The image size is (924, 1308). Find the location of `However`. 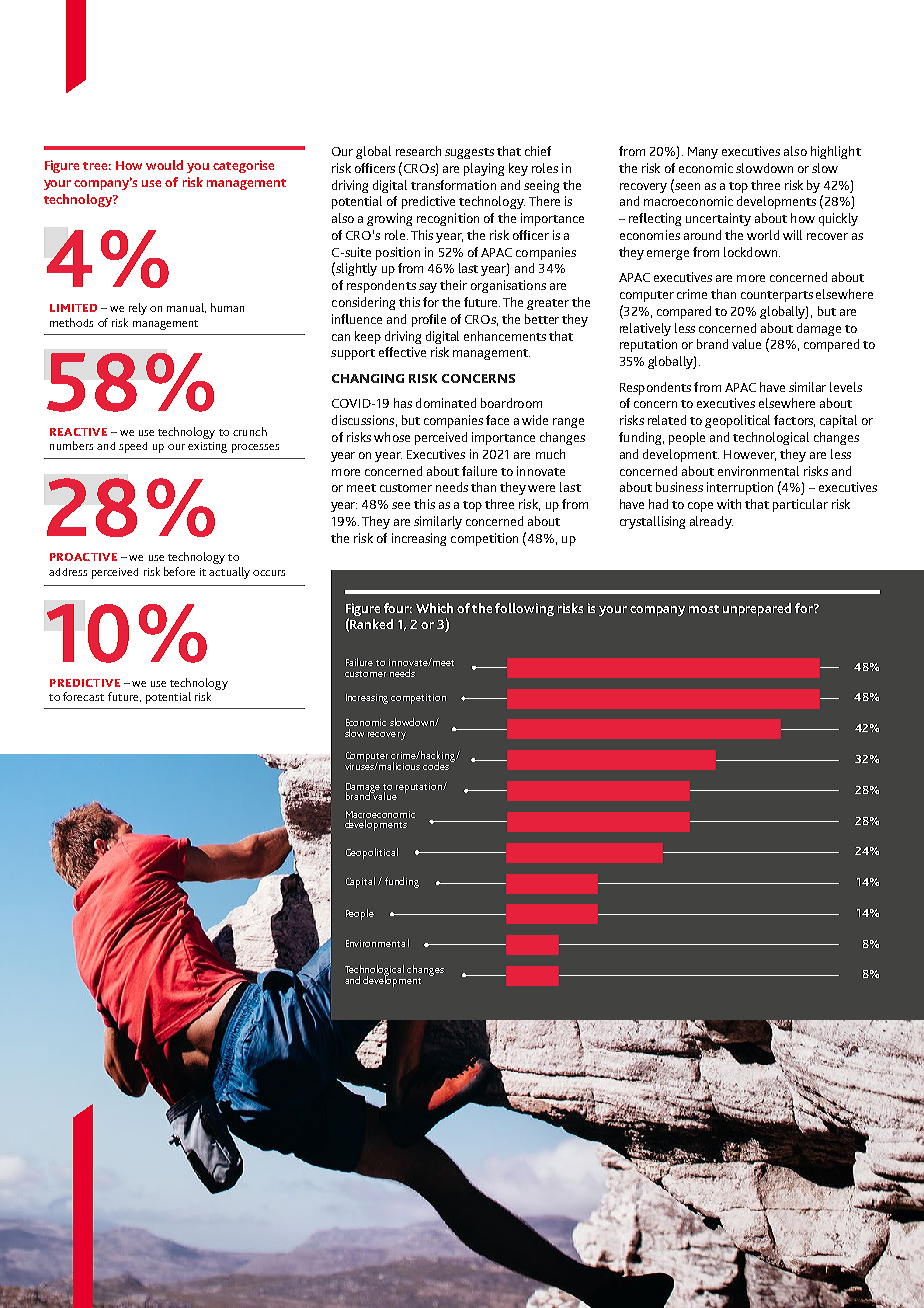

However is located at coordinates (750, 455).
